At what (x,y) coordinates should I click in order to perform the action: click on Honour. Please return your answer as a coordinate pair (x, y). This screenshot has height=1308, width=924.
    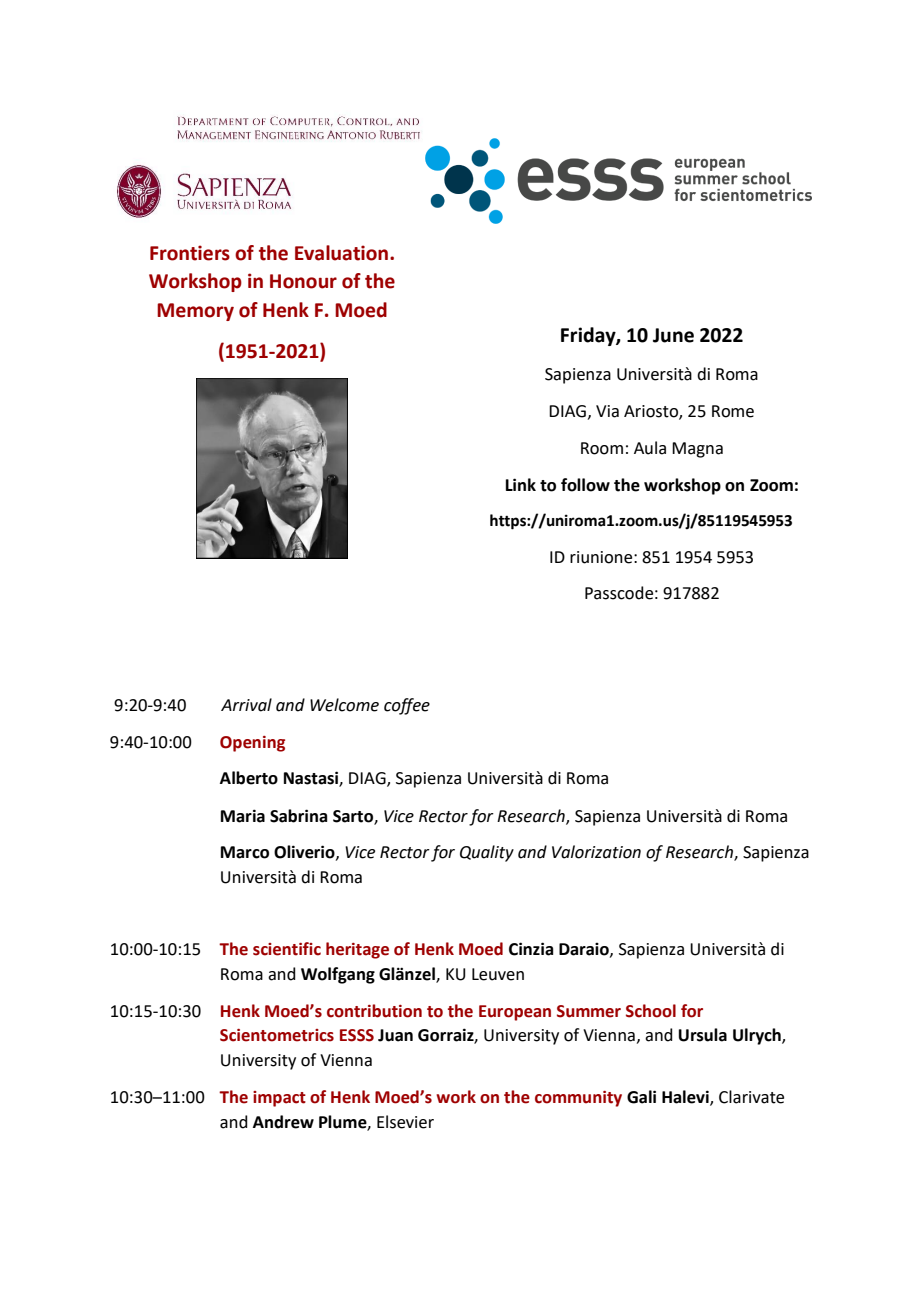
    Looking at the image, I should click on (303, 281).
